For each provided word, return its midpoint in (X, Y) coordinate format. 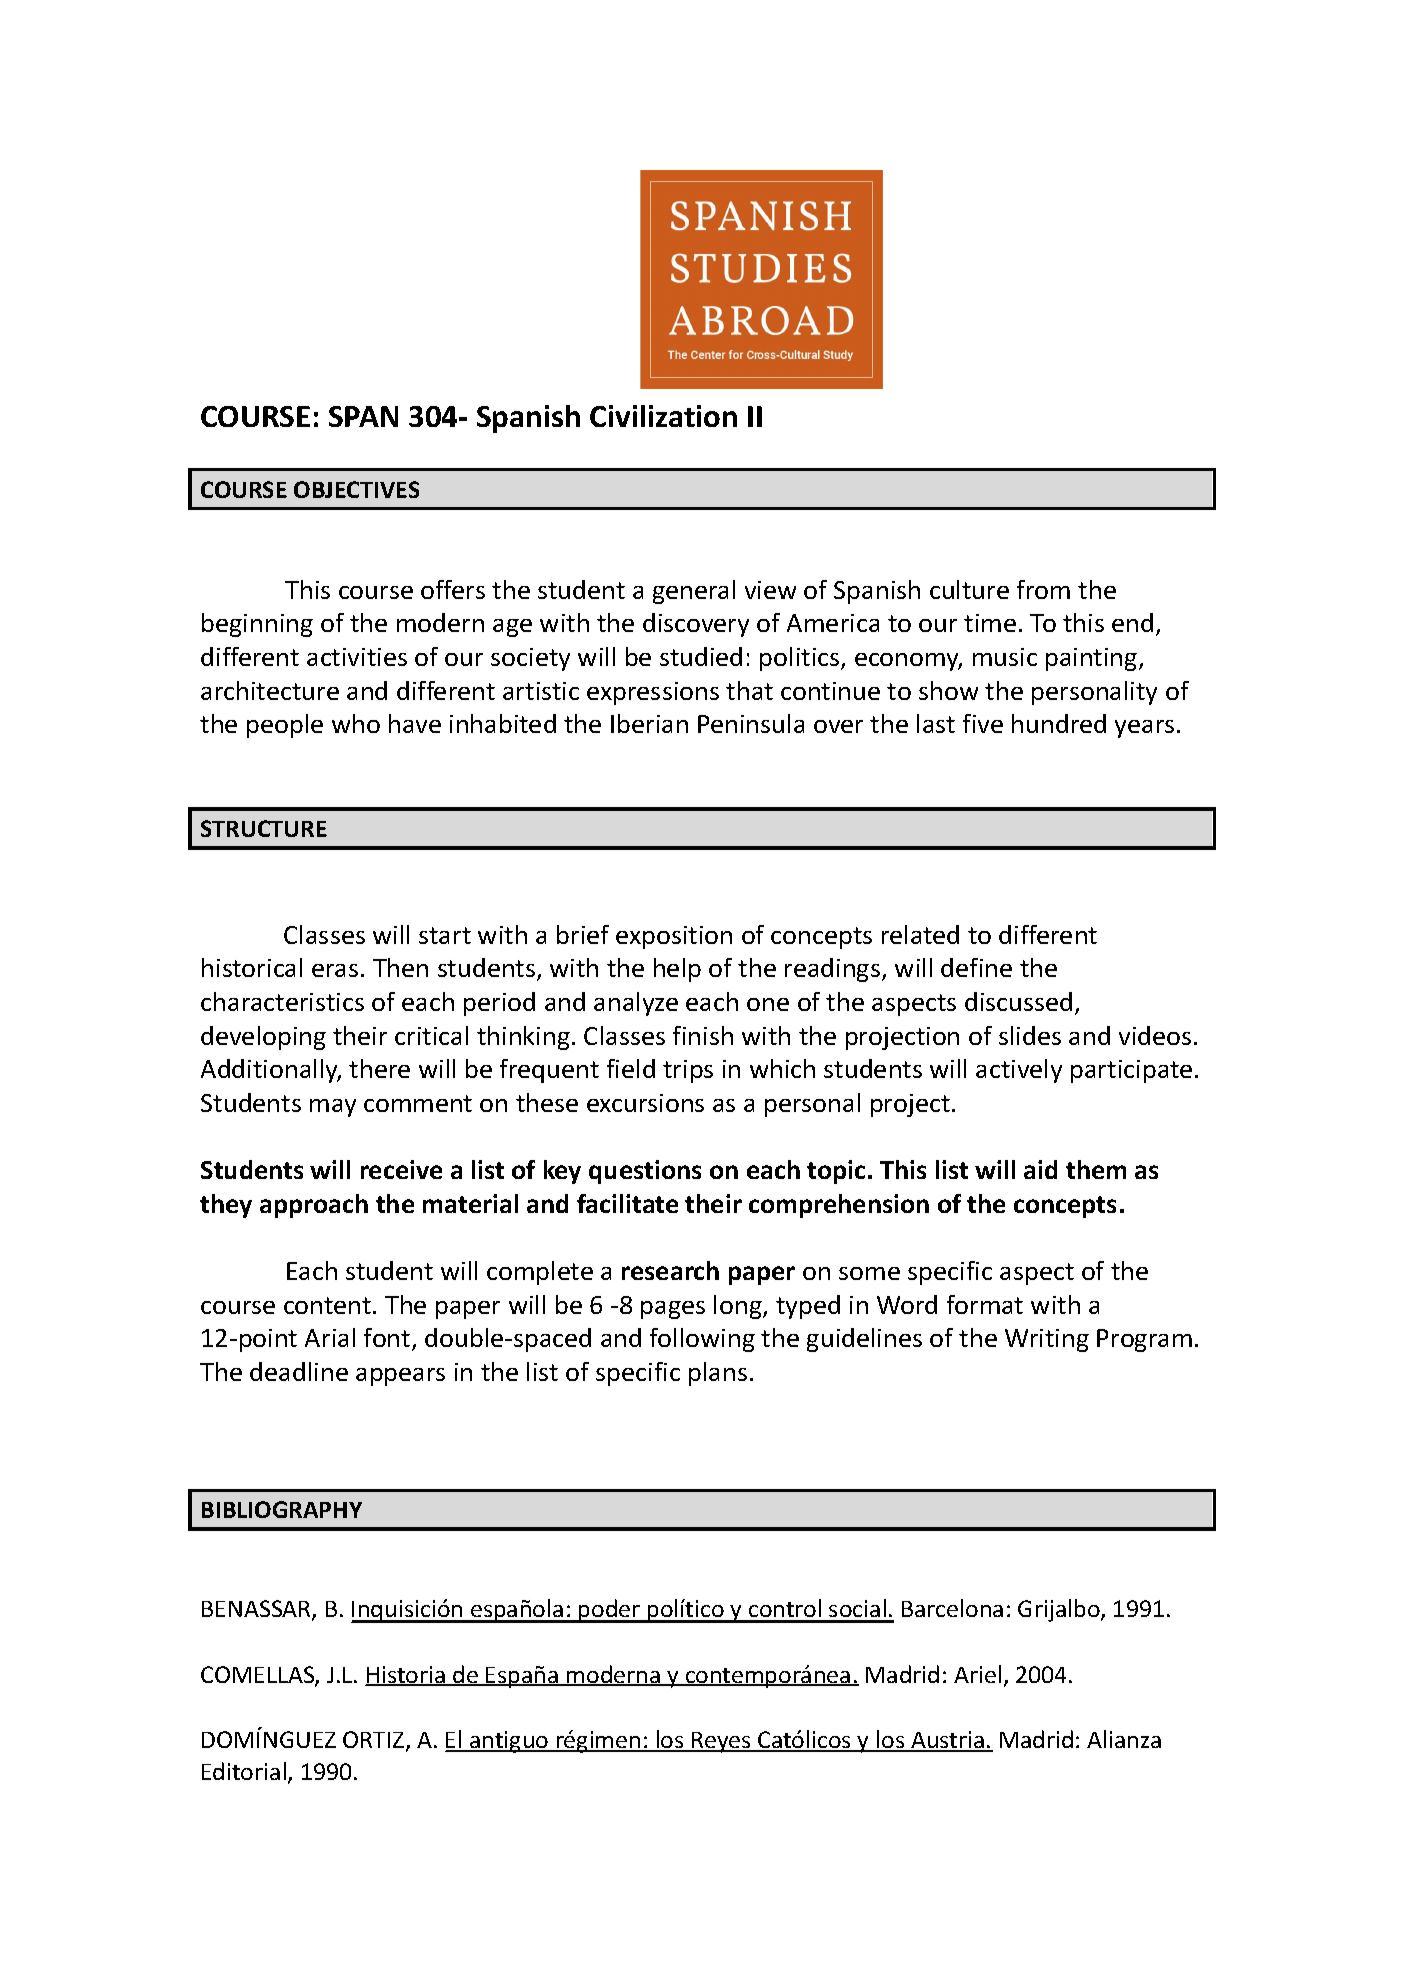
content (327, 1305)
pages (673, 1310)
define (976, 967)
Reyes (721, 1742)
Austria (947, 1741)
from (1043, 589)
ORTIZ (375, 1741)
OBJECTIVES (356, 489)
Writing (1047, 1340)
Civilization (663, 416)
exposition (674, 937)
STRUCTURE (264, 828)
